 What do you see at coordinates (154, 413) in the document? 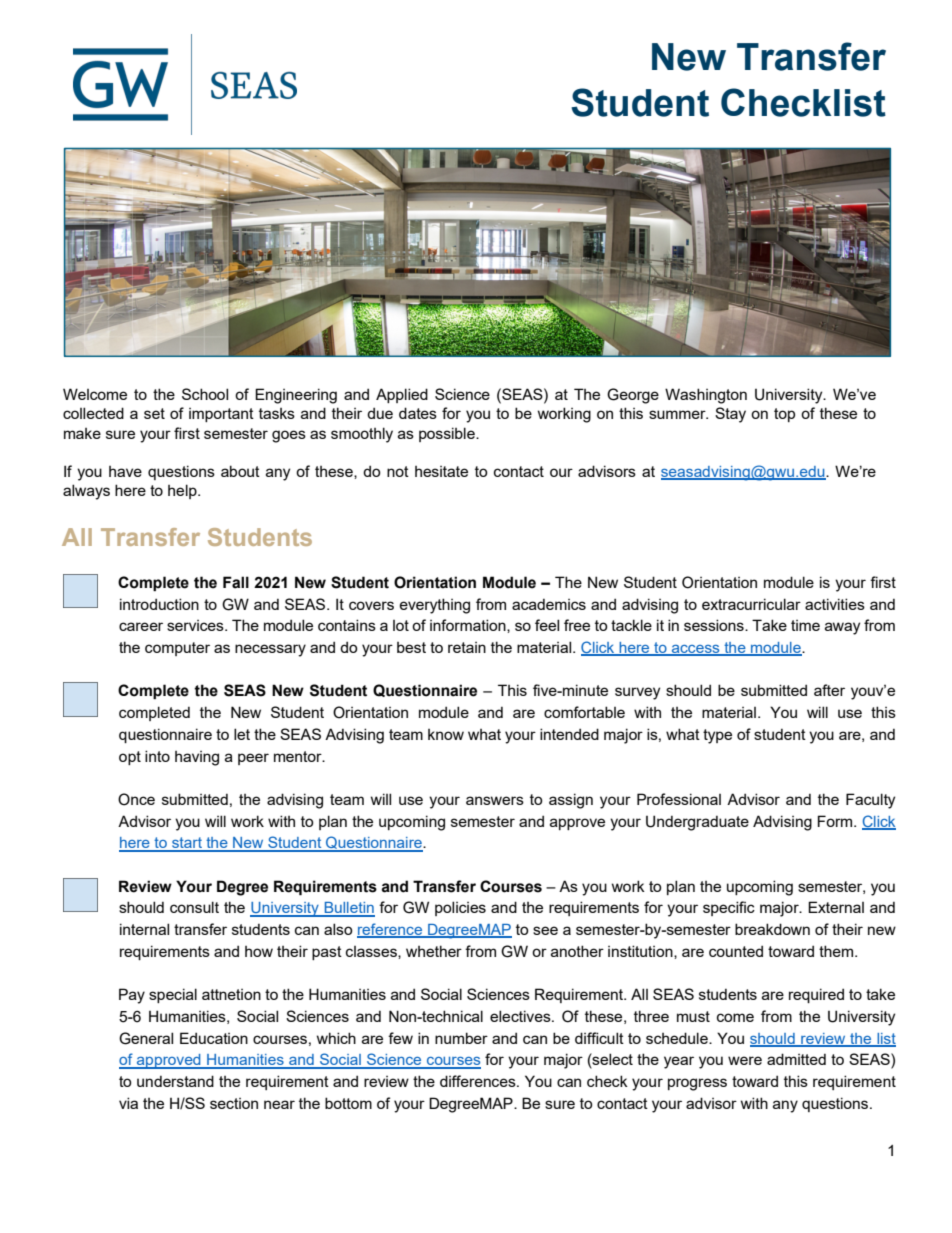
I see `set` at bounding box center [154, 413].
